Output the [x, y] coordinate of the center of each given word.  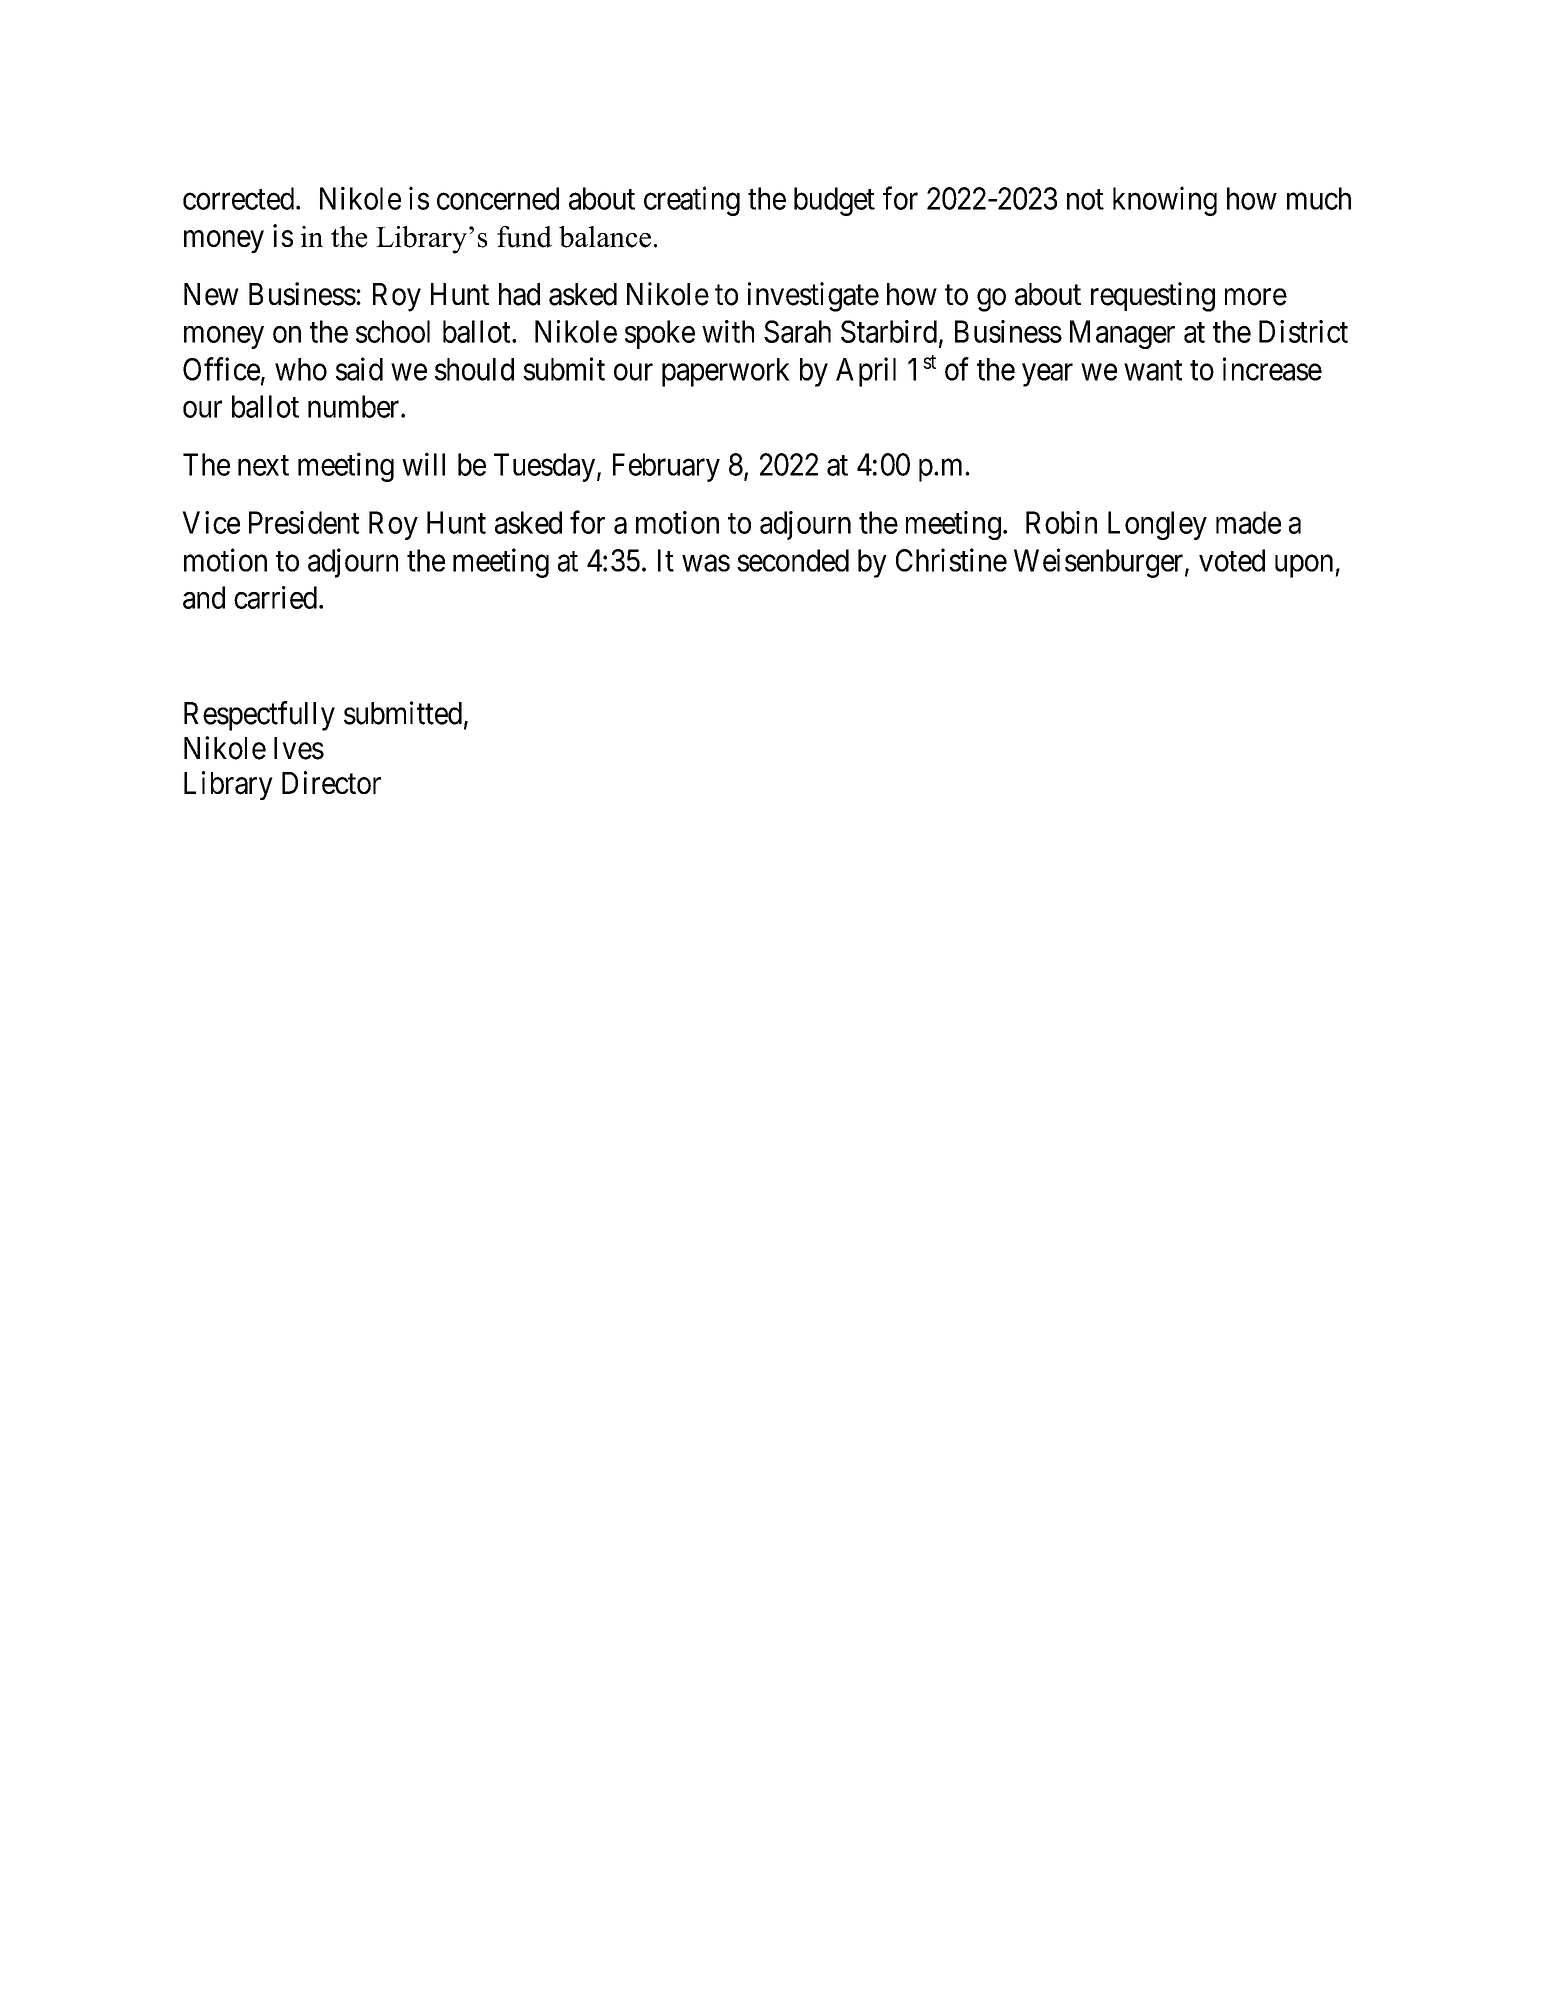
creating [692, 201]
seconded [793, 560]
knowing [1165, 201]
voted [1232, 560]
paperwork [726, 372]
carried [277, 597]
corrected [240, 198]
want [1153, 370]
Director [331, 782]
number [355, 406]
